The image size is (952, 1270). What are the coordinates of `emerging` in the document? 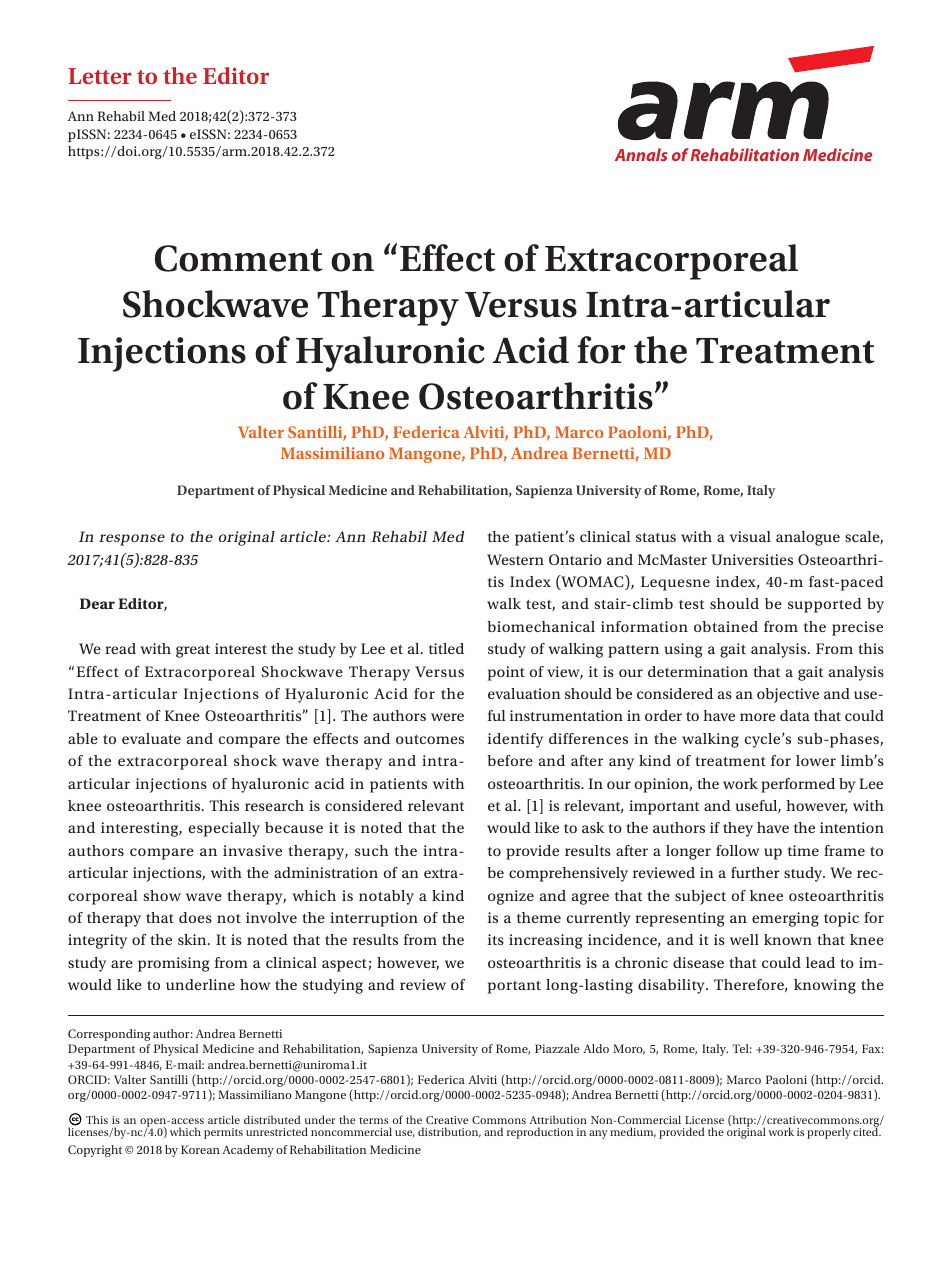 It's located at (785, 919).
